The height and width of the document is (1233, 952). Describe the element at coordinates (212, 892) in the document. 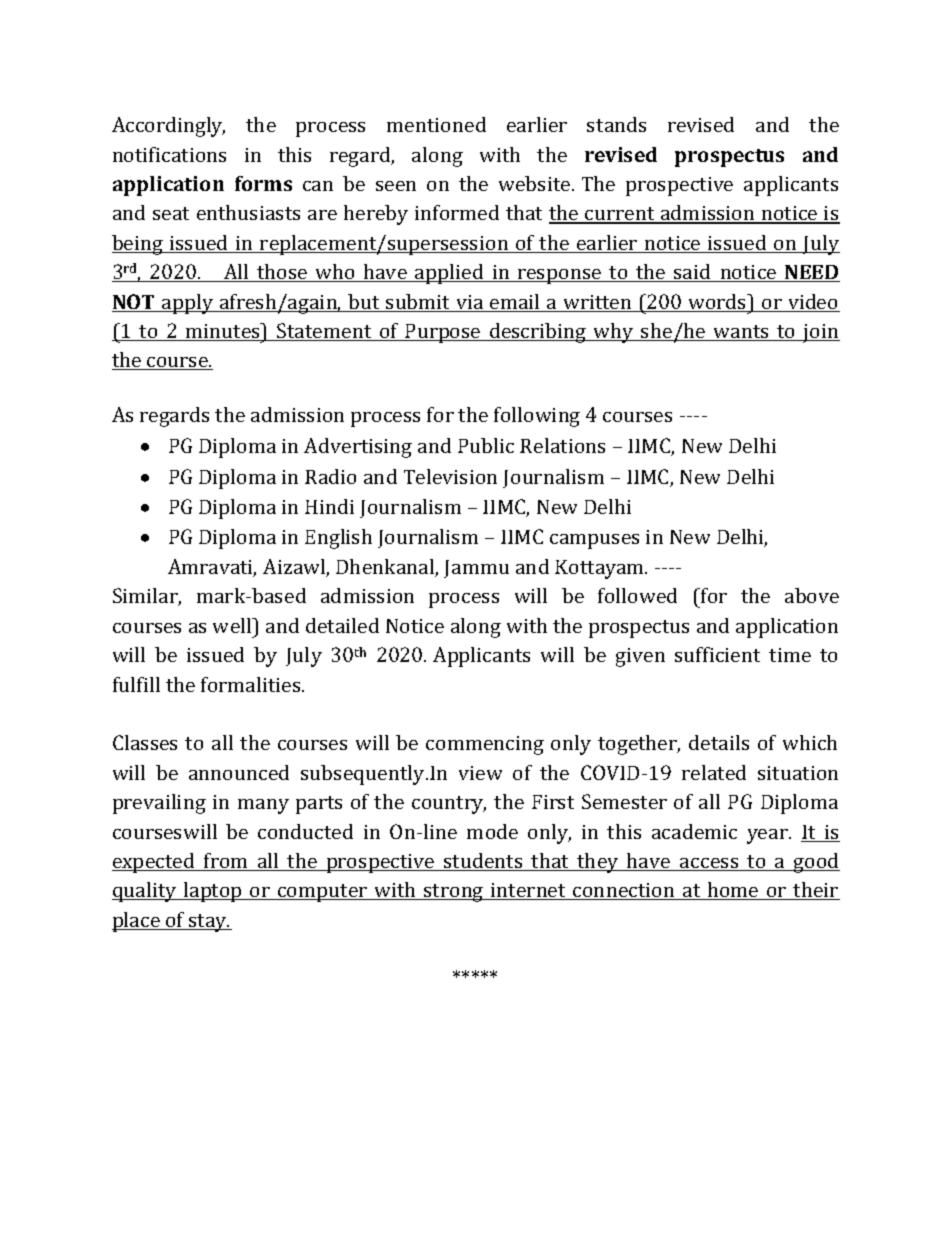

I see `laptop` at that location.
